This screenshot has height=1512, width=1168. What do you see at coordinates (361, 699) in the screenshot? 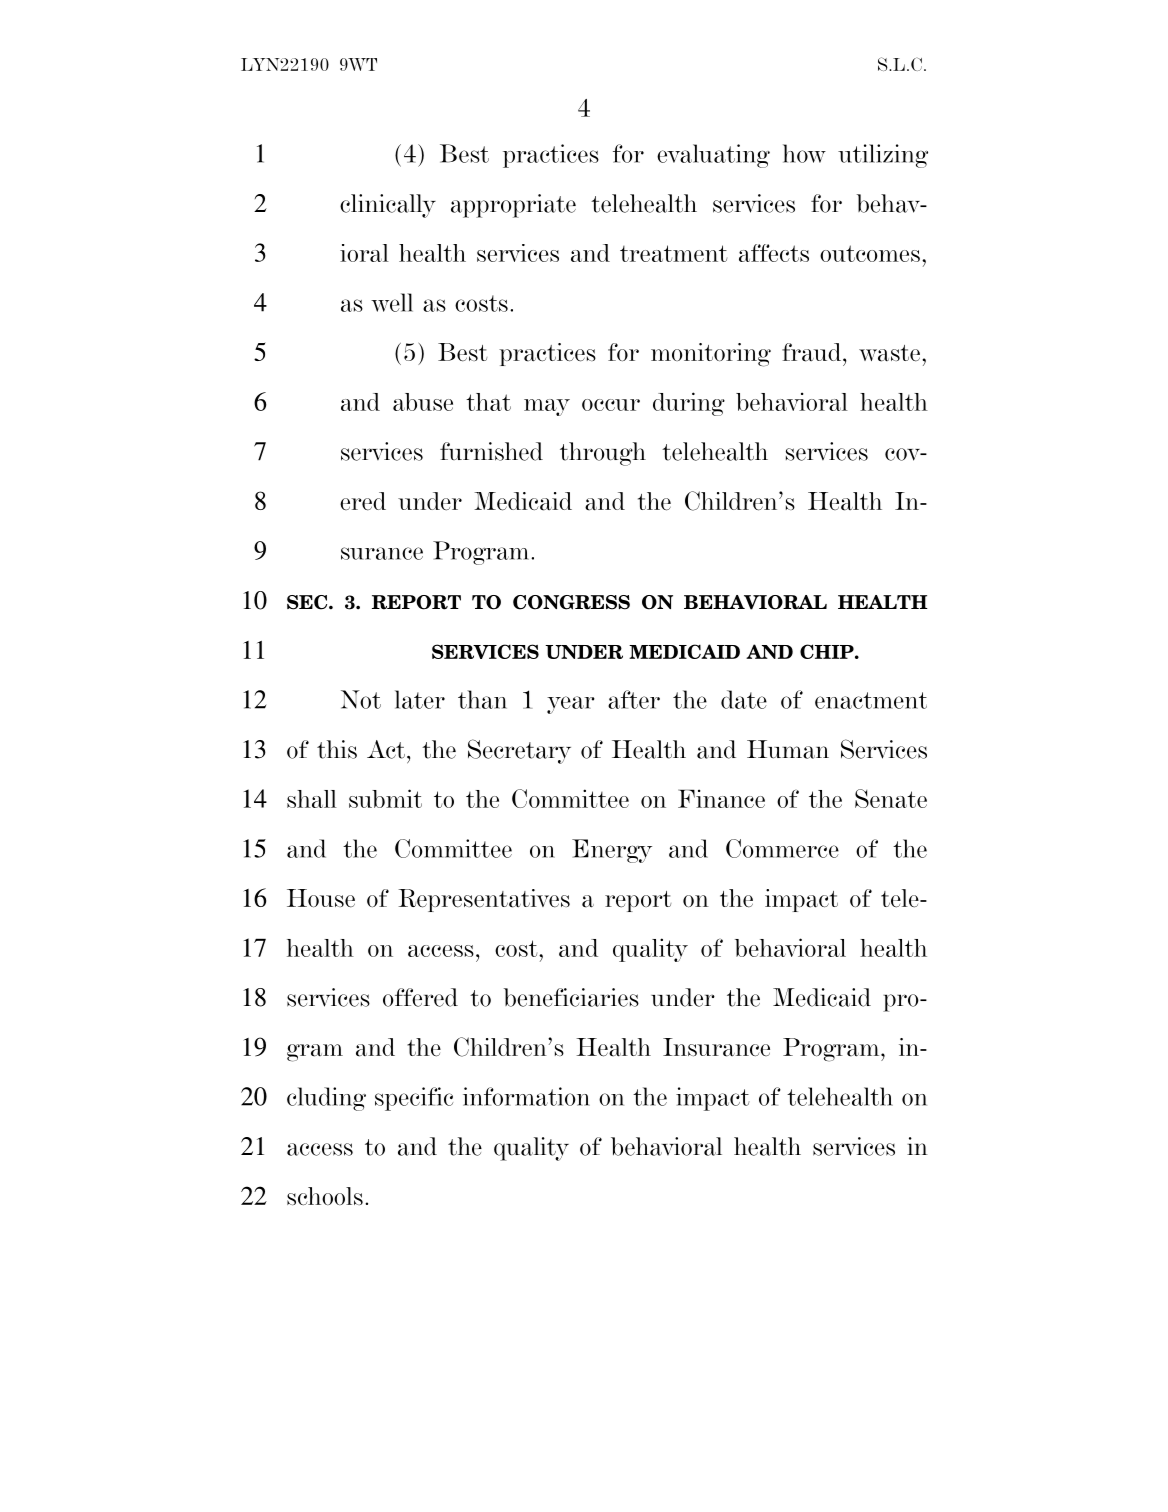
I see `Not` at bounding box center [361, 699].
